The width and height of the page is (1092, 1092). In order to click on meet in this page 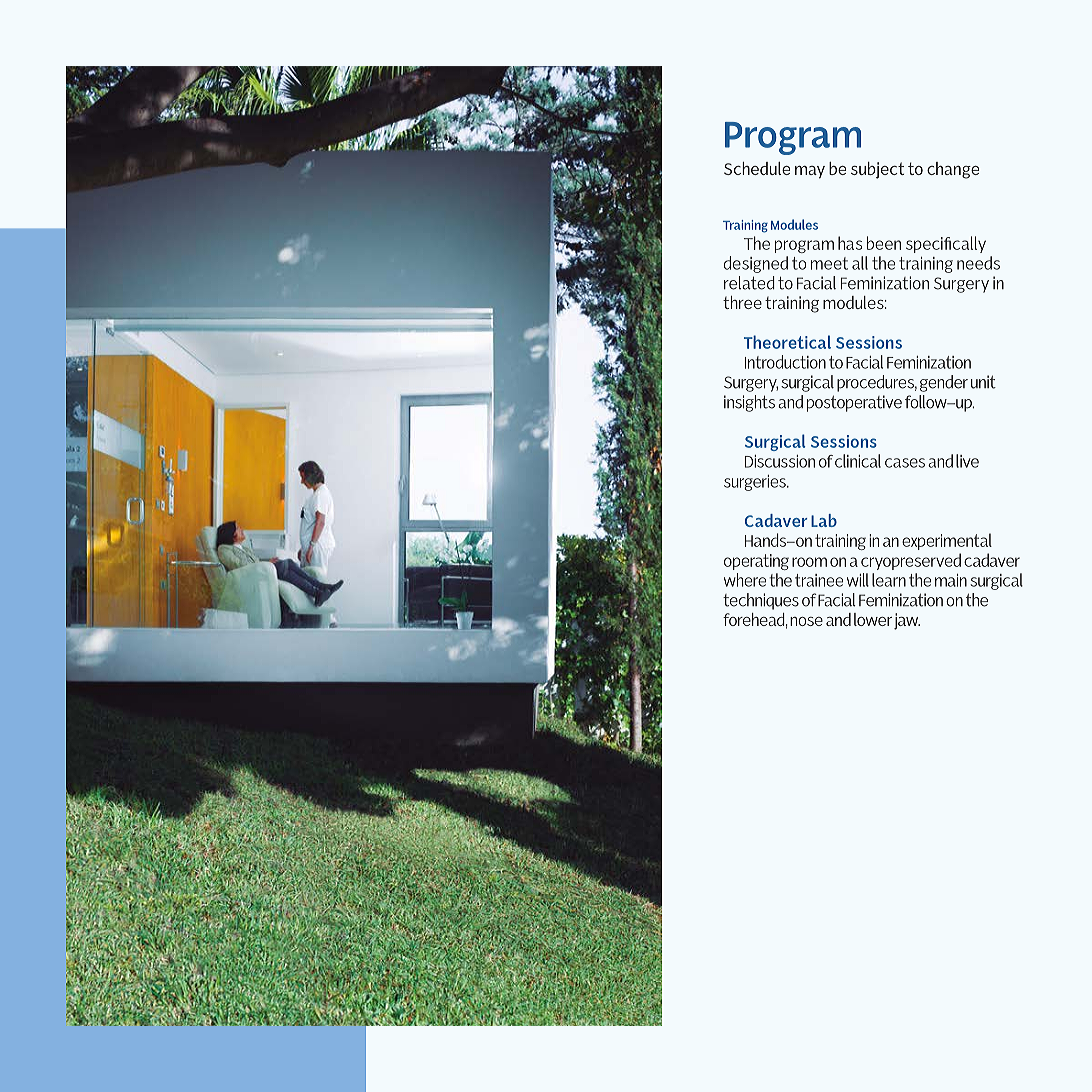, I will do `click(829, 263)`.
